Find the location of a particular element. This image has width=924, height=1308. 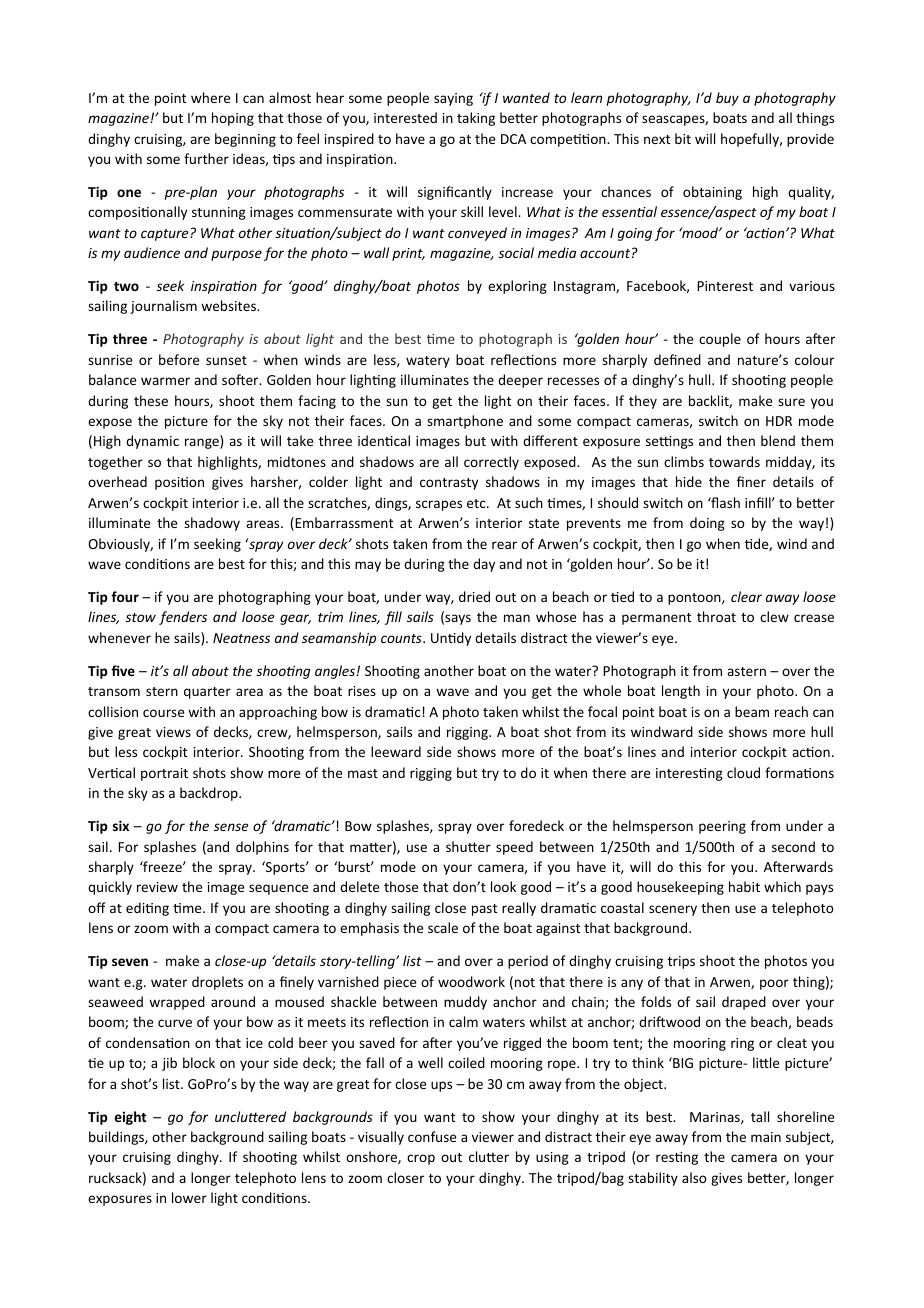

shutter is located at coordinates (468, 846).
